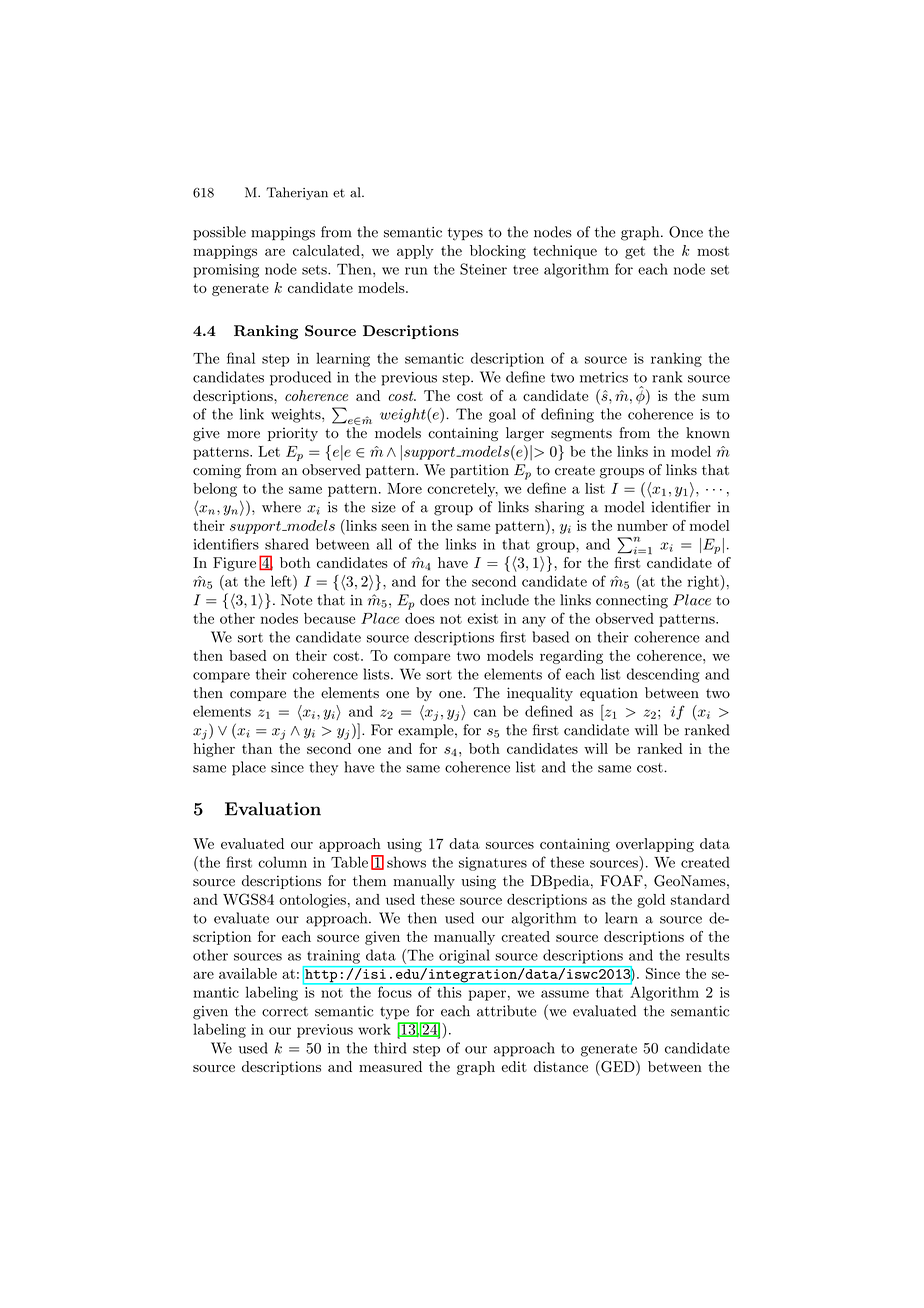 The width and height of the document is (924, 1308). What do you see at coordinates (315, 270) in the document?
I see `sets` at bounding box center [315, 270].
